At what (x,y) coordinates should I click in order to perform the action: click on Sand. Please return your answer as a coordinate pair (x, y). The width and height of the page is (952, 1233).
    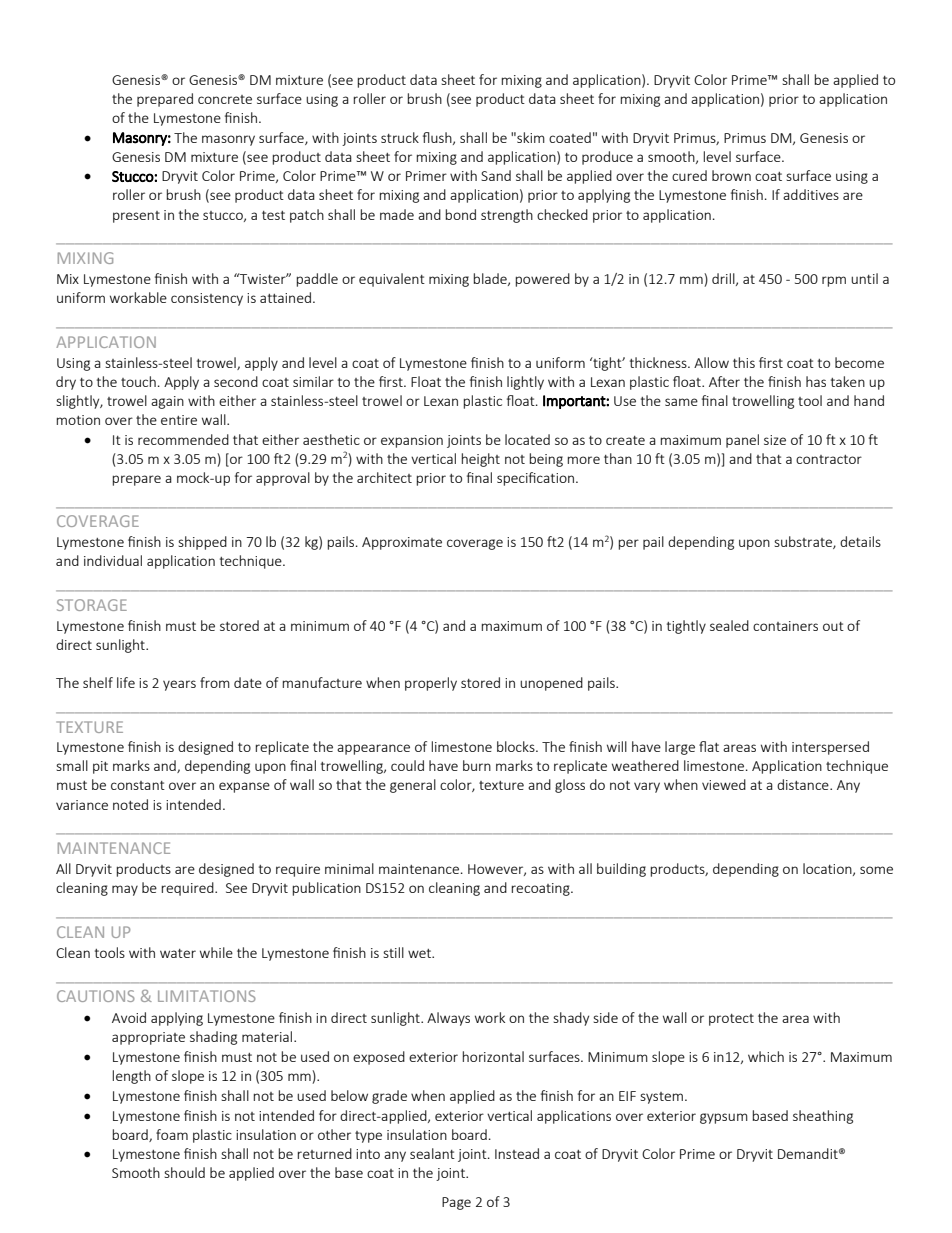
    Looking at the image, I should click on (496, 175).
